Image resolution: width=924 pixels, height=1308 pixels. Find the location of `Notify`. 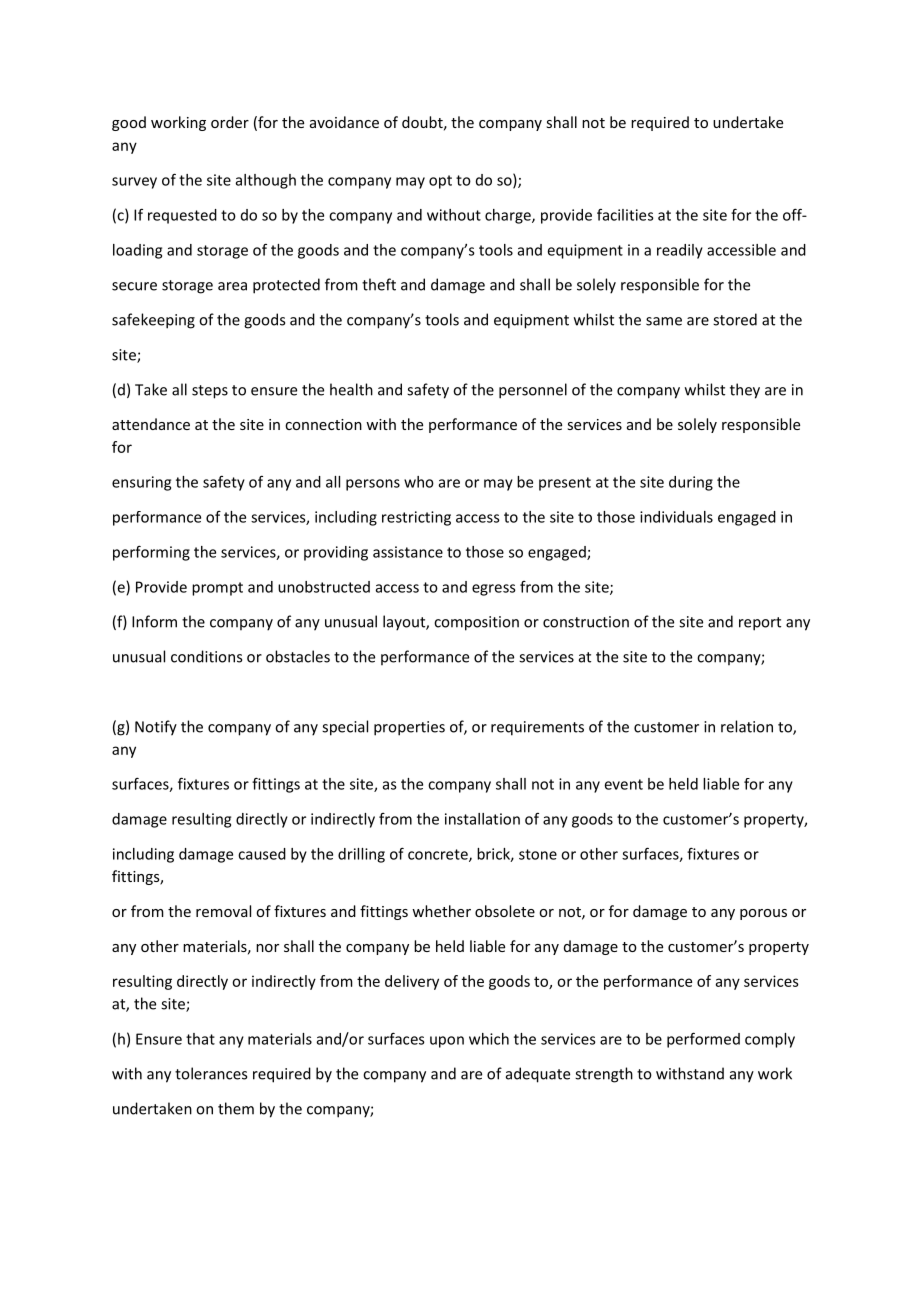

Notify is located at coordinates (156, 728).
